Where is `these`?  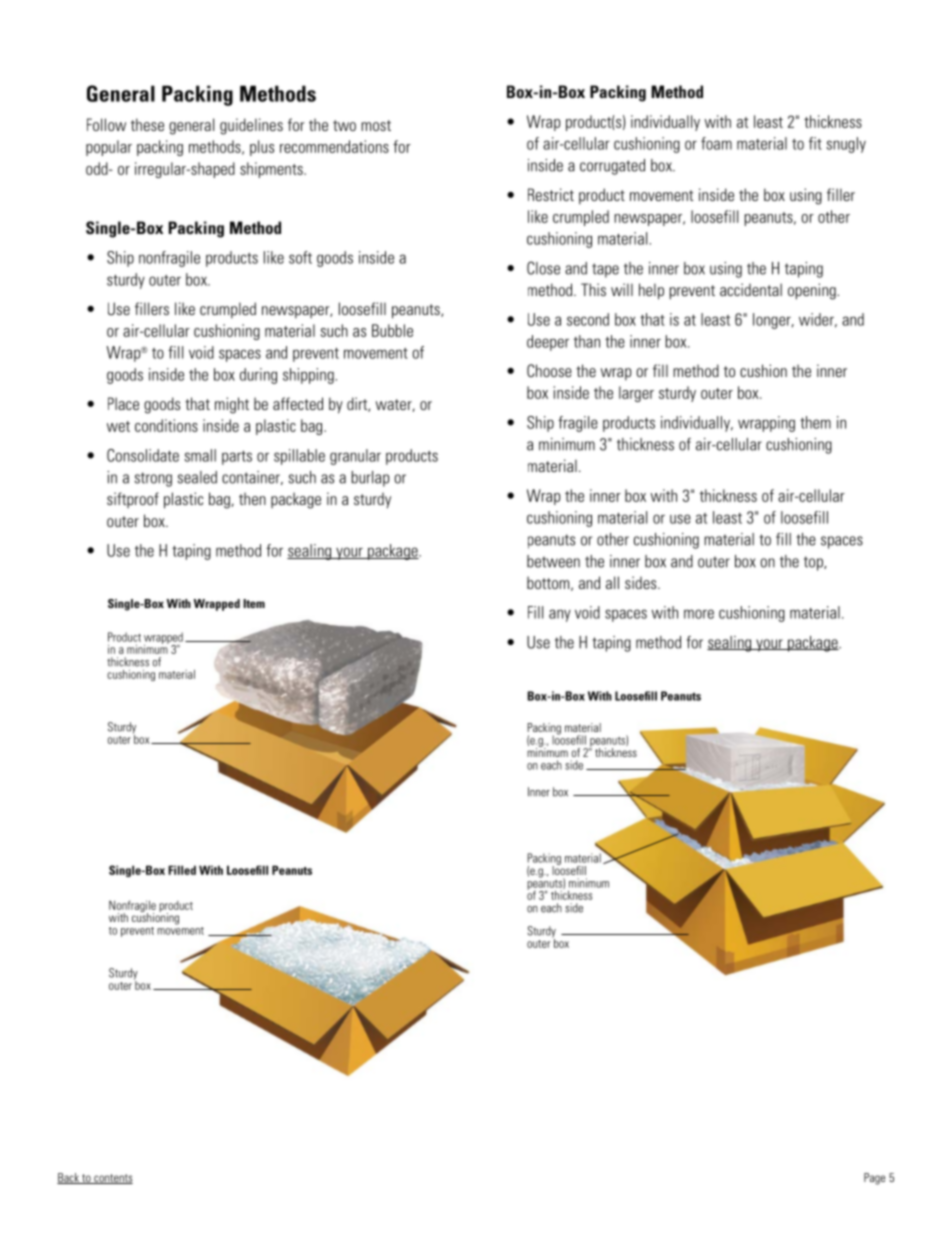 these is located at coordinates (147, 124).
